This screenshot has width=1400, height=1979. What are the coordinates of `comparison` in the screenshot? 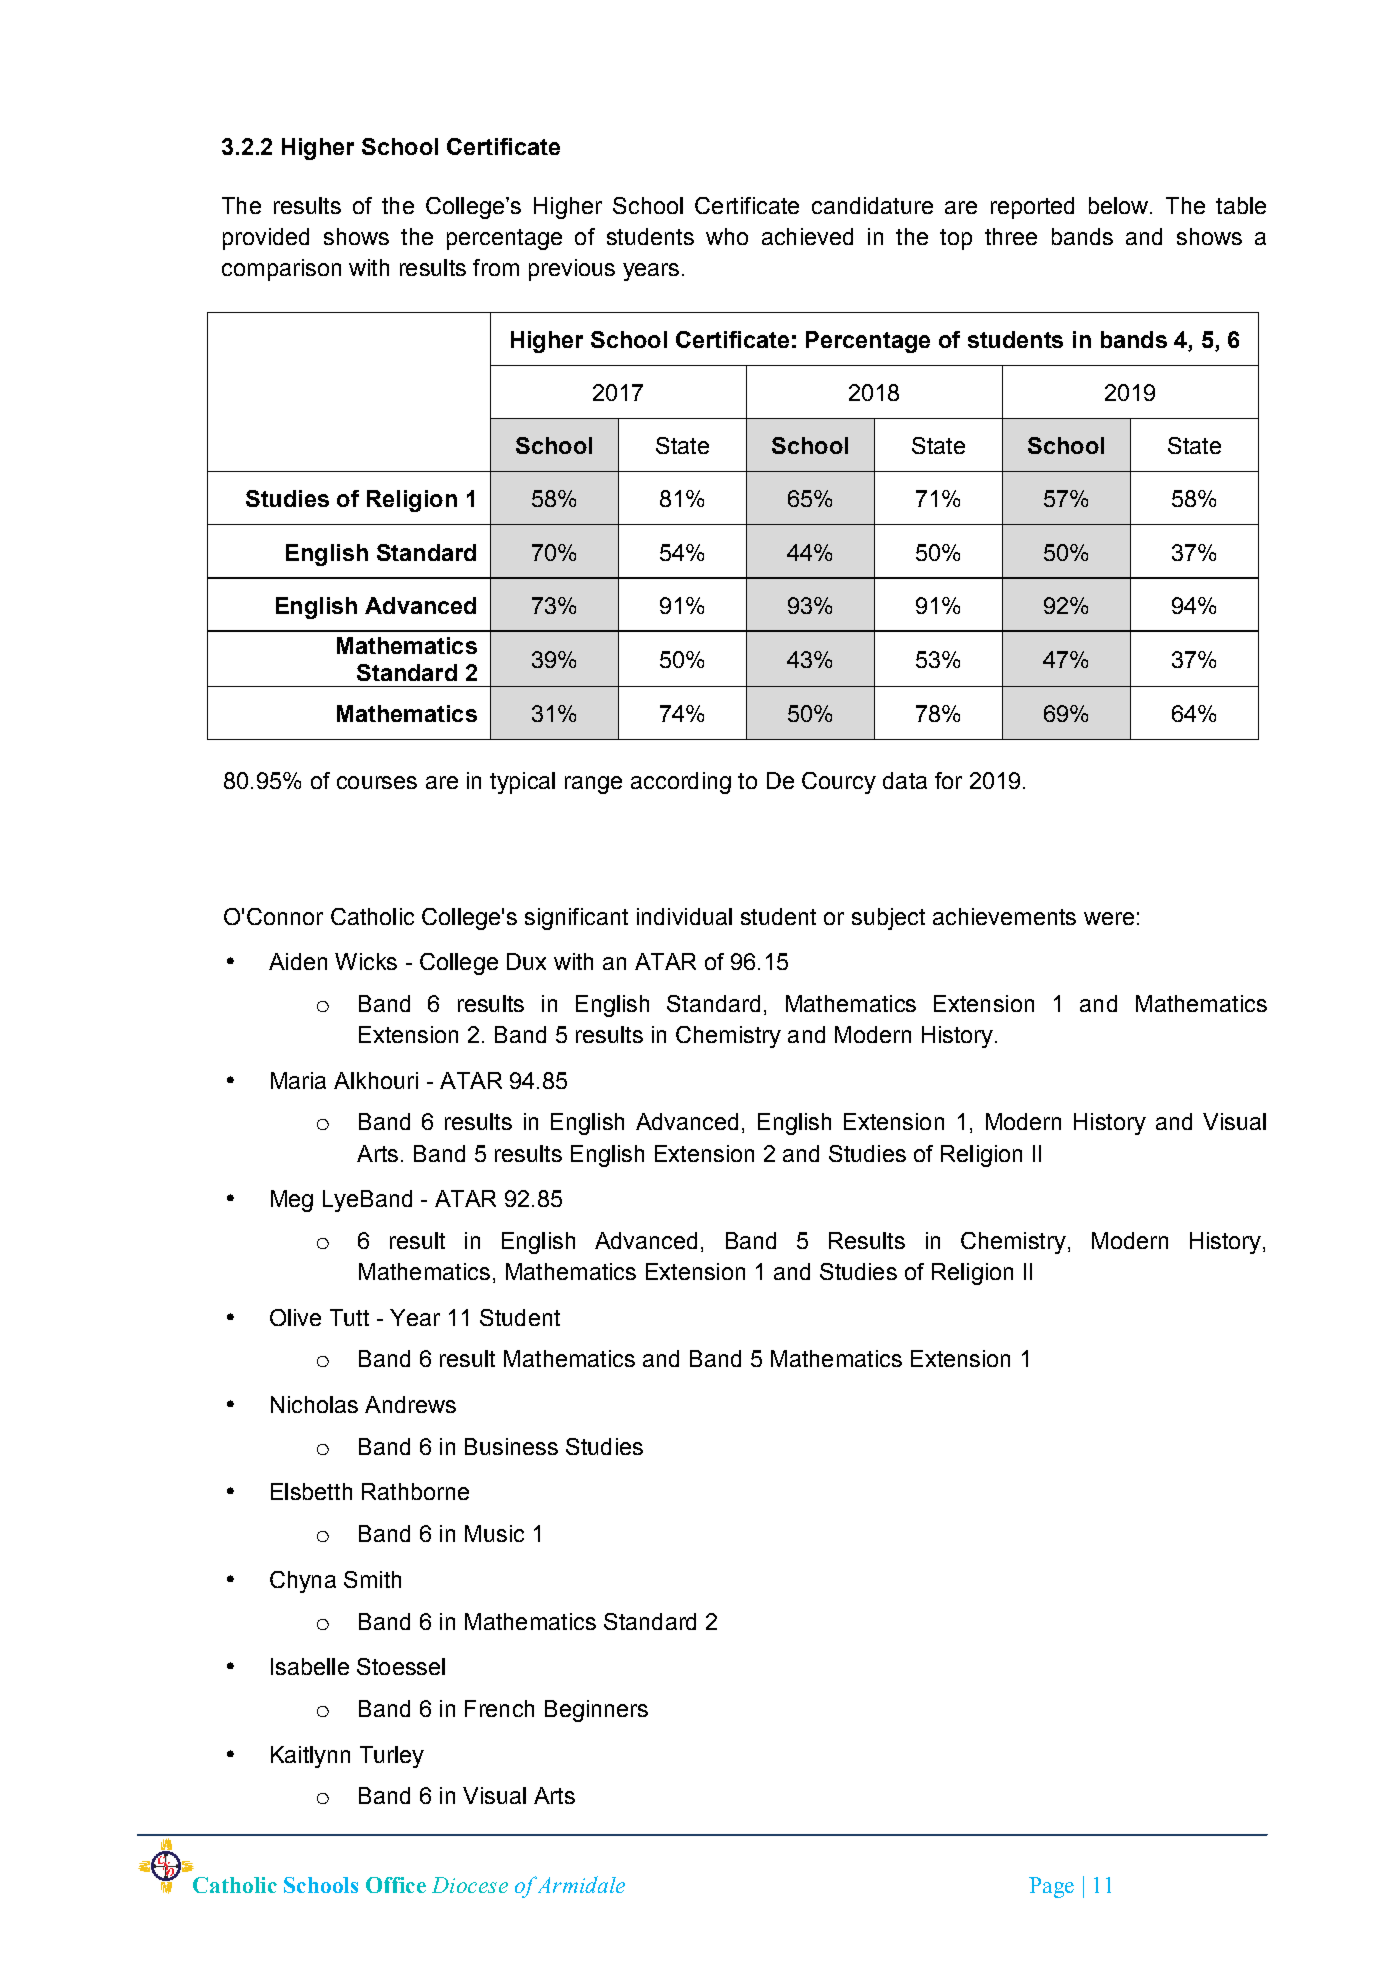 It's located at (281, 270).
